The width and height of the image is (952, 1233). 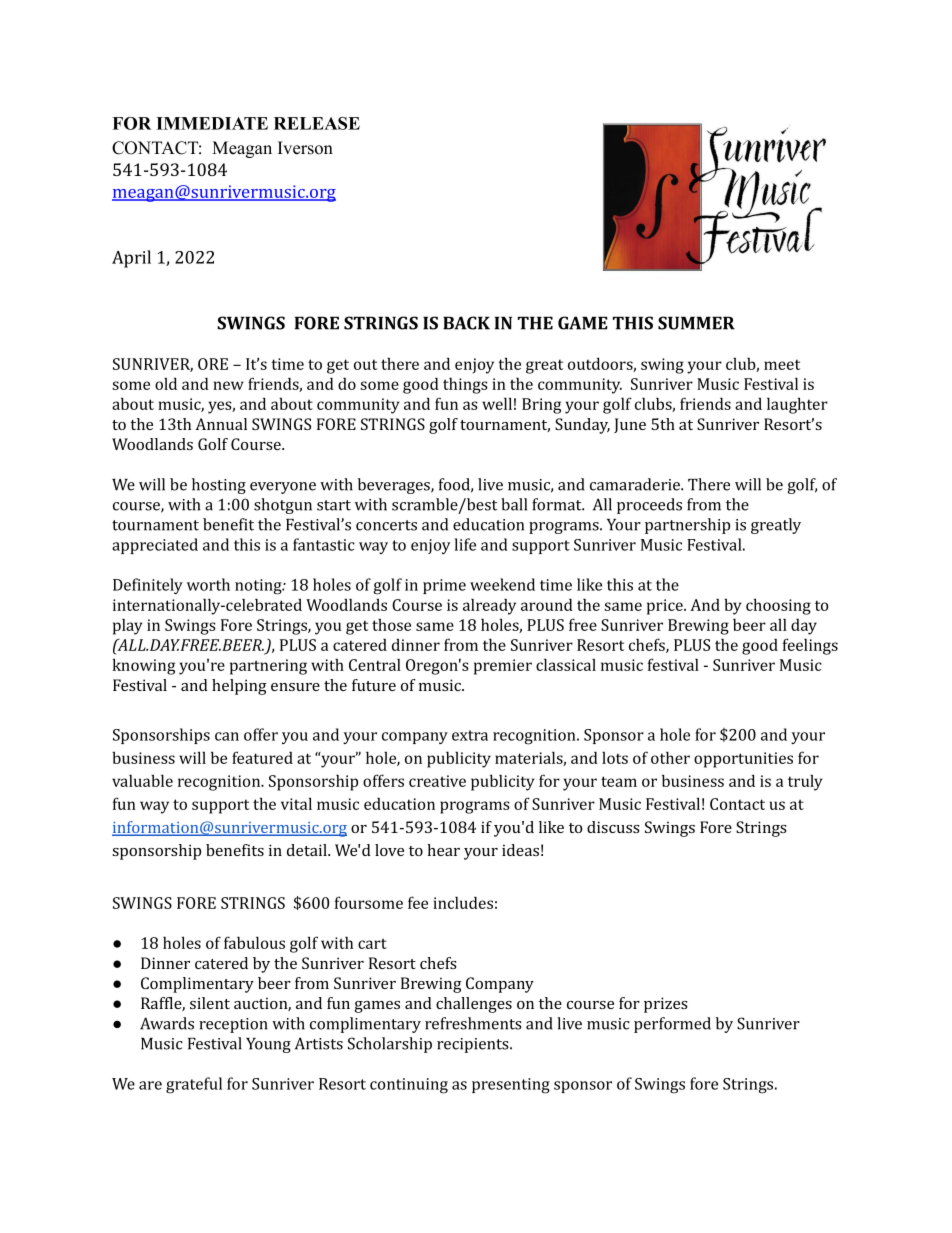 What do you see at coordinates (317, 123) in the image?
I see `RELEASE` at bounding box center [317, 123].
